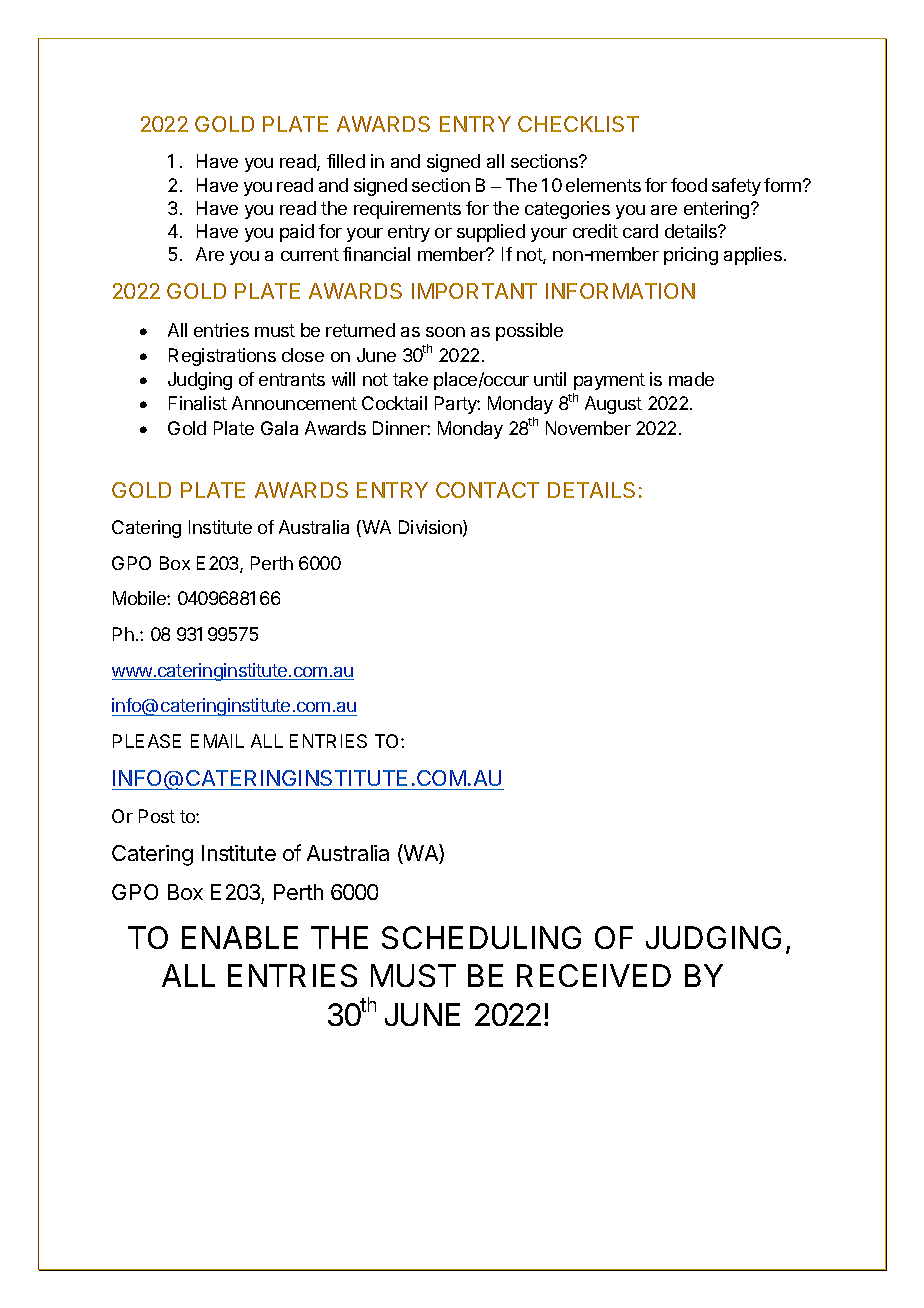 The width and height of the document is (924, 1308). Describe the element at coordinates (588, 428) in the document. I see `November` at that location.
